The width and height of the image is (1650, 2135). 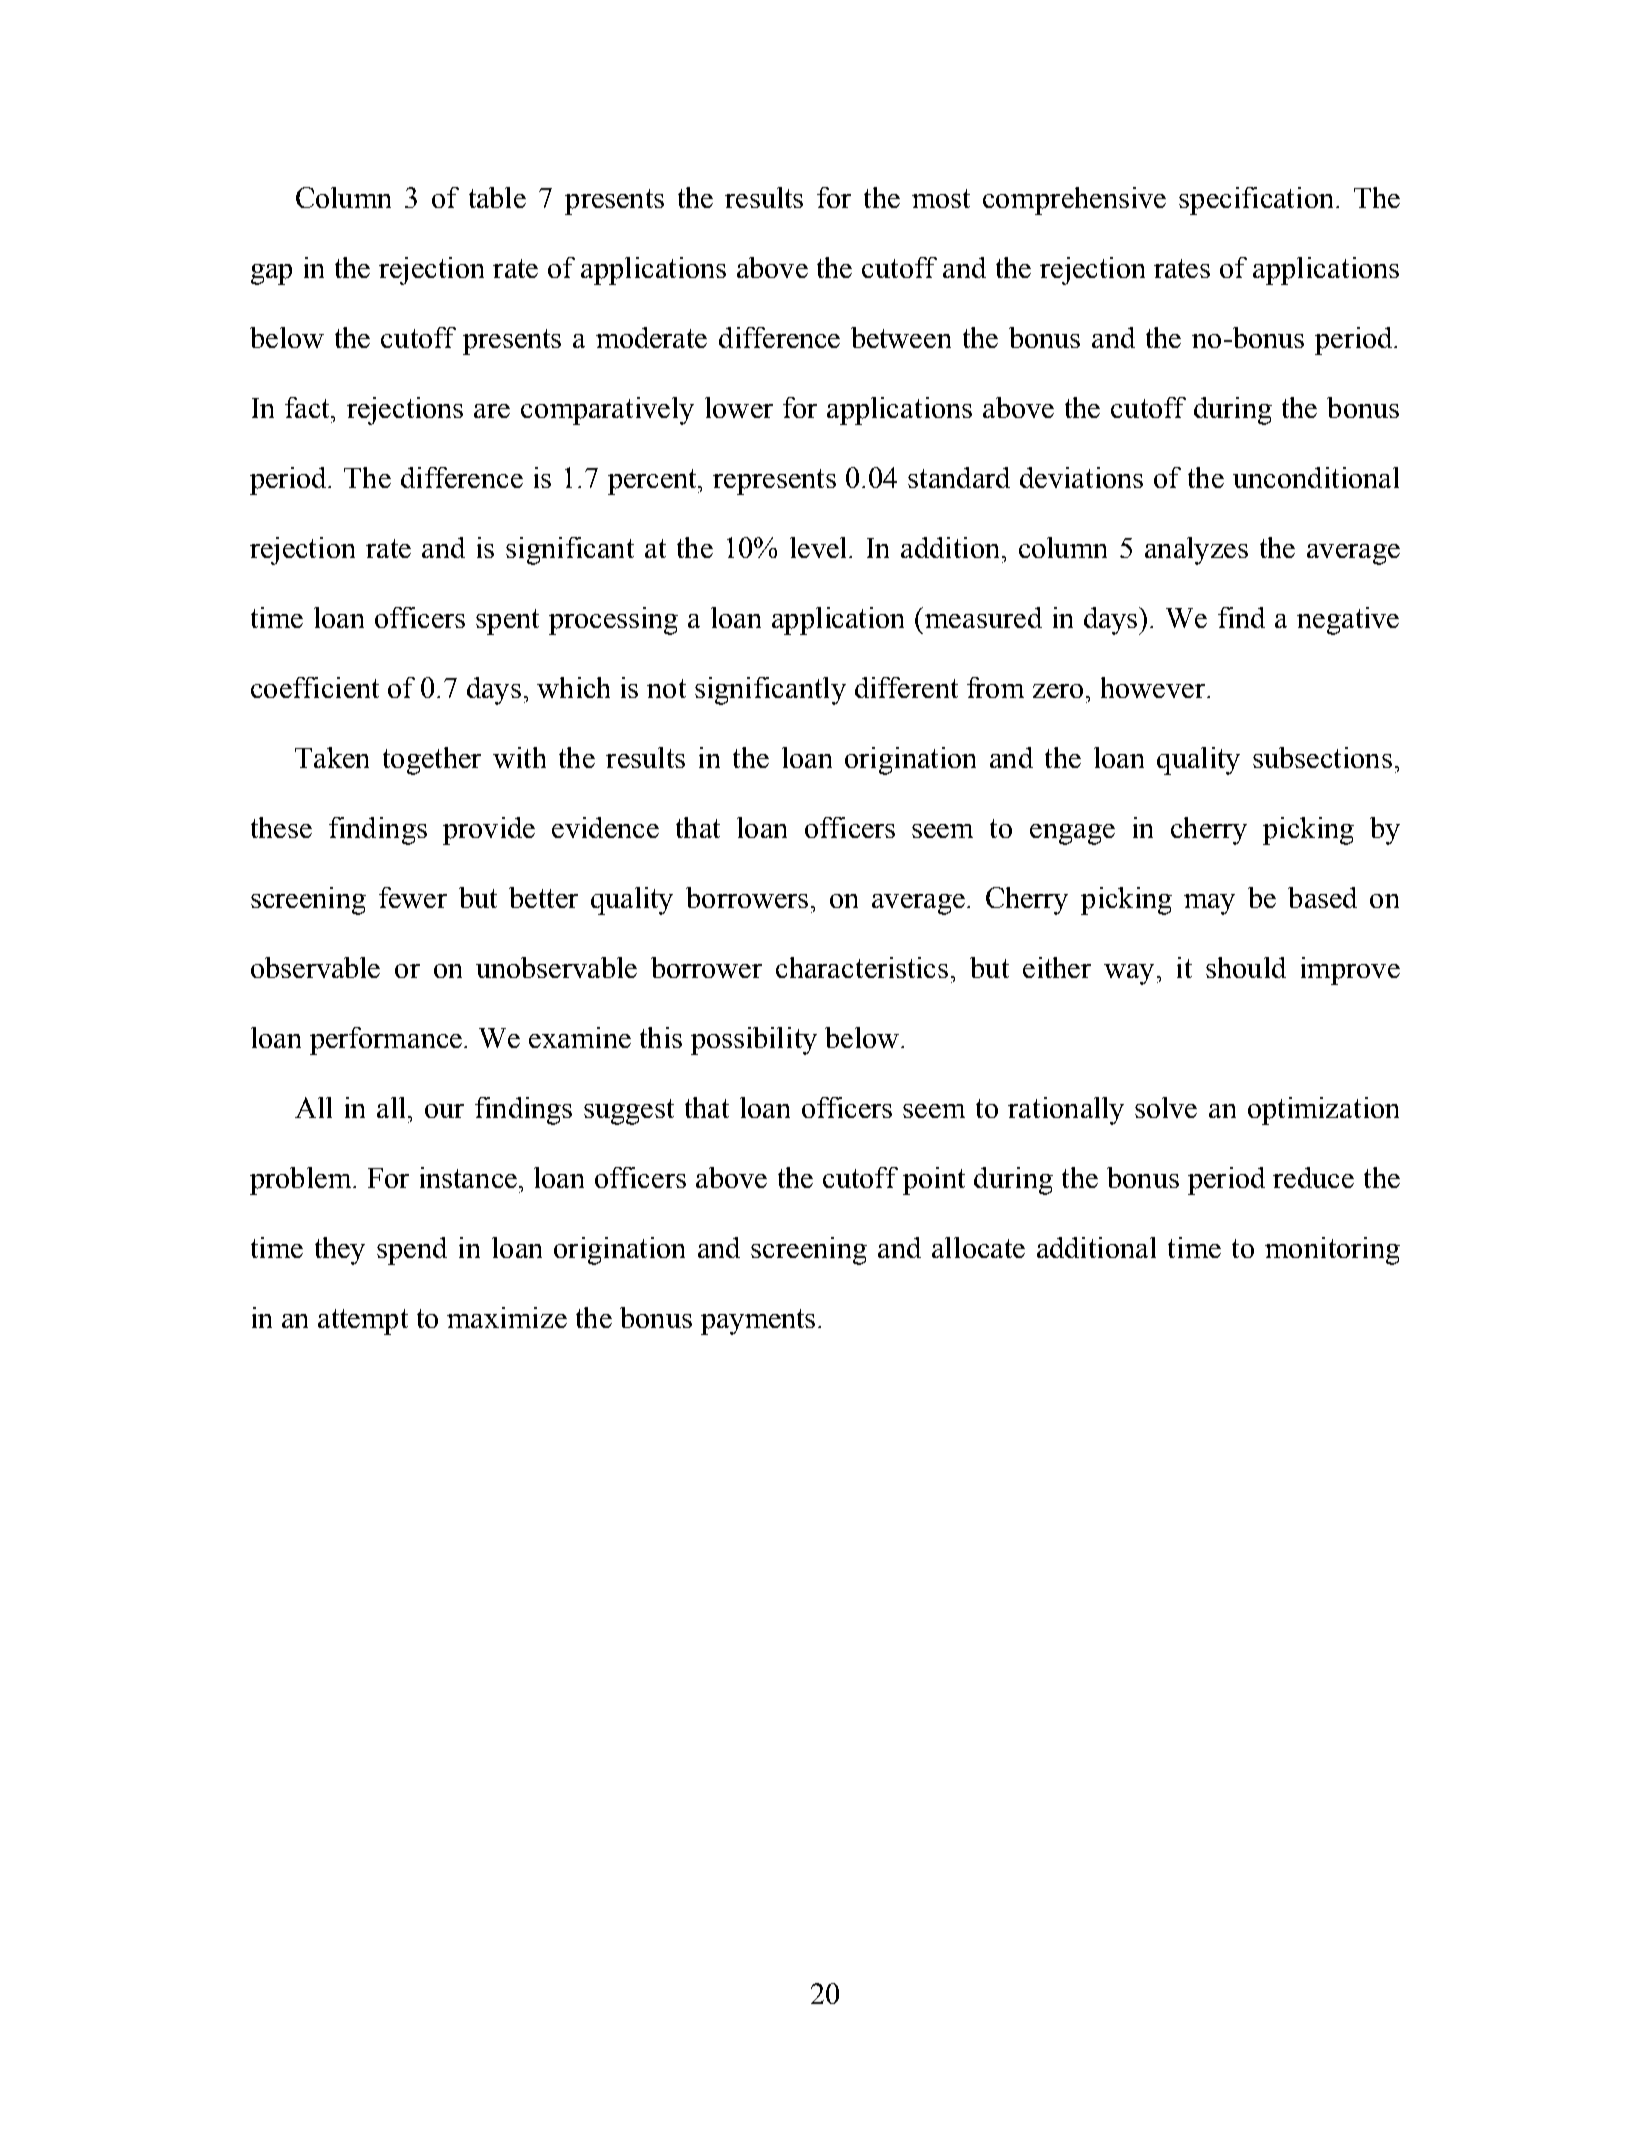 I want to click on spend, so click(x=412, y=1251).
